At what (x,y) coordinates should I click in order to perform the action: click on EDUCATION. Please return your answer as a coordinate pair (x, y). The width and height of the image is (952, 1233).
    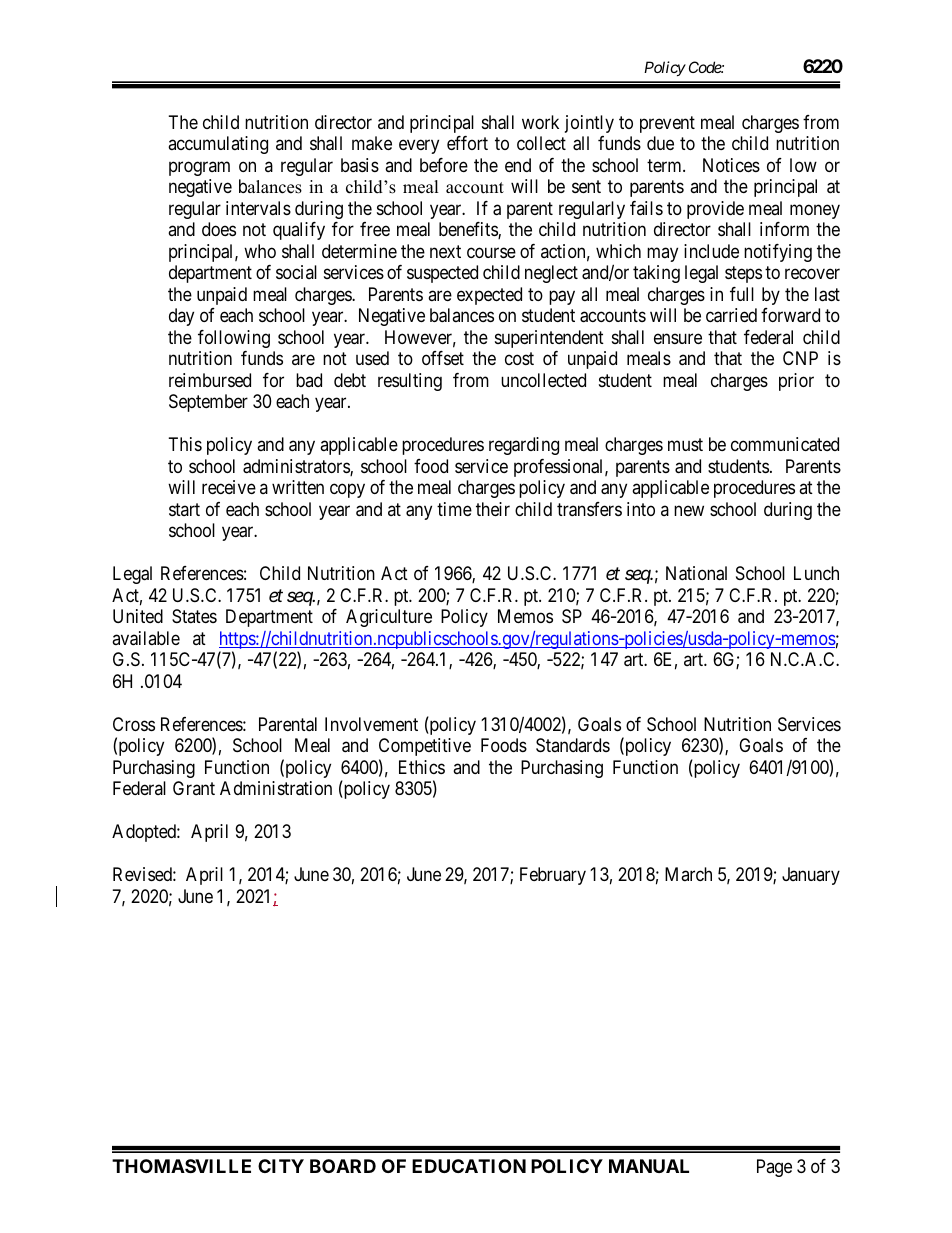
    Looking at the image, I should click on (469, 1166).
